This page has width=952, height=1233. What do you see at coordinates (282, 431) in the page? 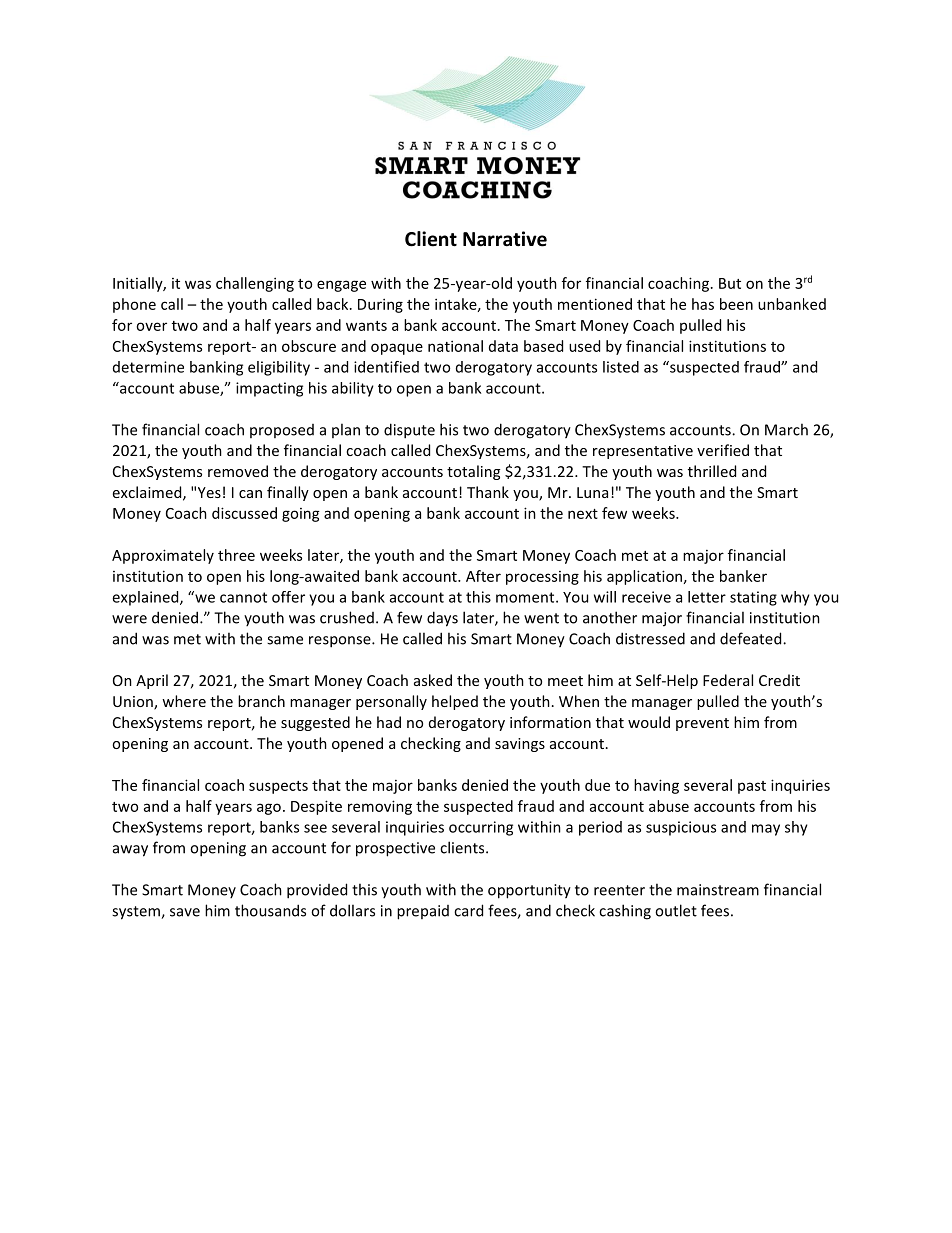
I see `proposed` at bounding box center [282, 431].
